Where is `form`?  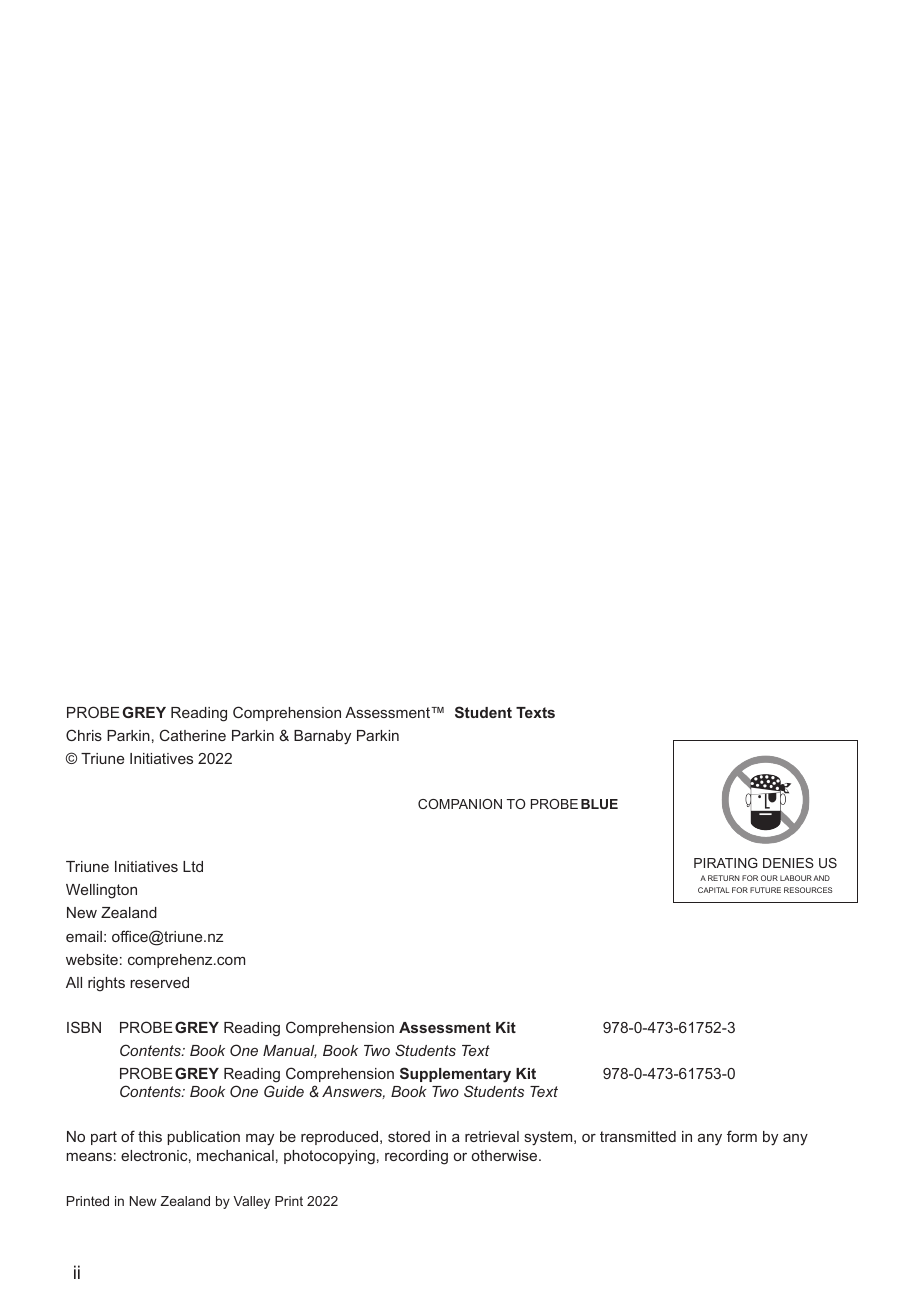
form is located at coordinates (742, 1136).
